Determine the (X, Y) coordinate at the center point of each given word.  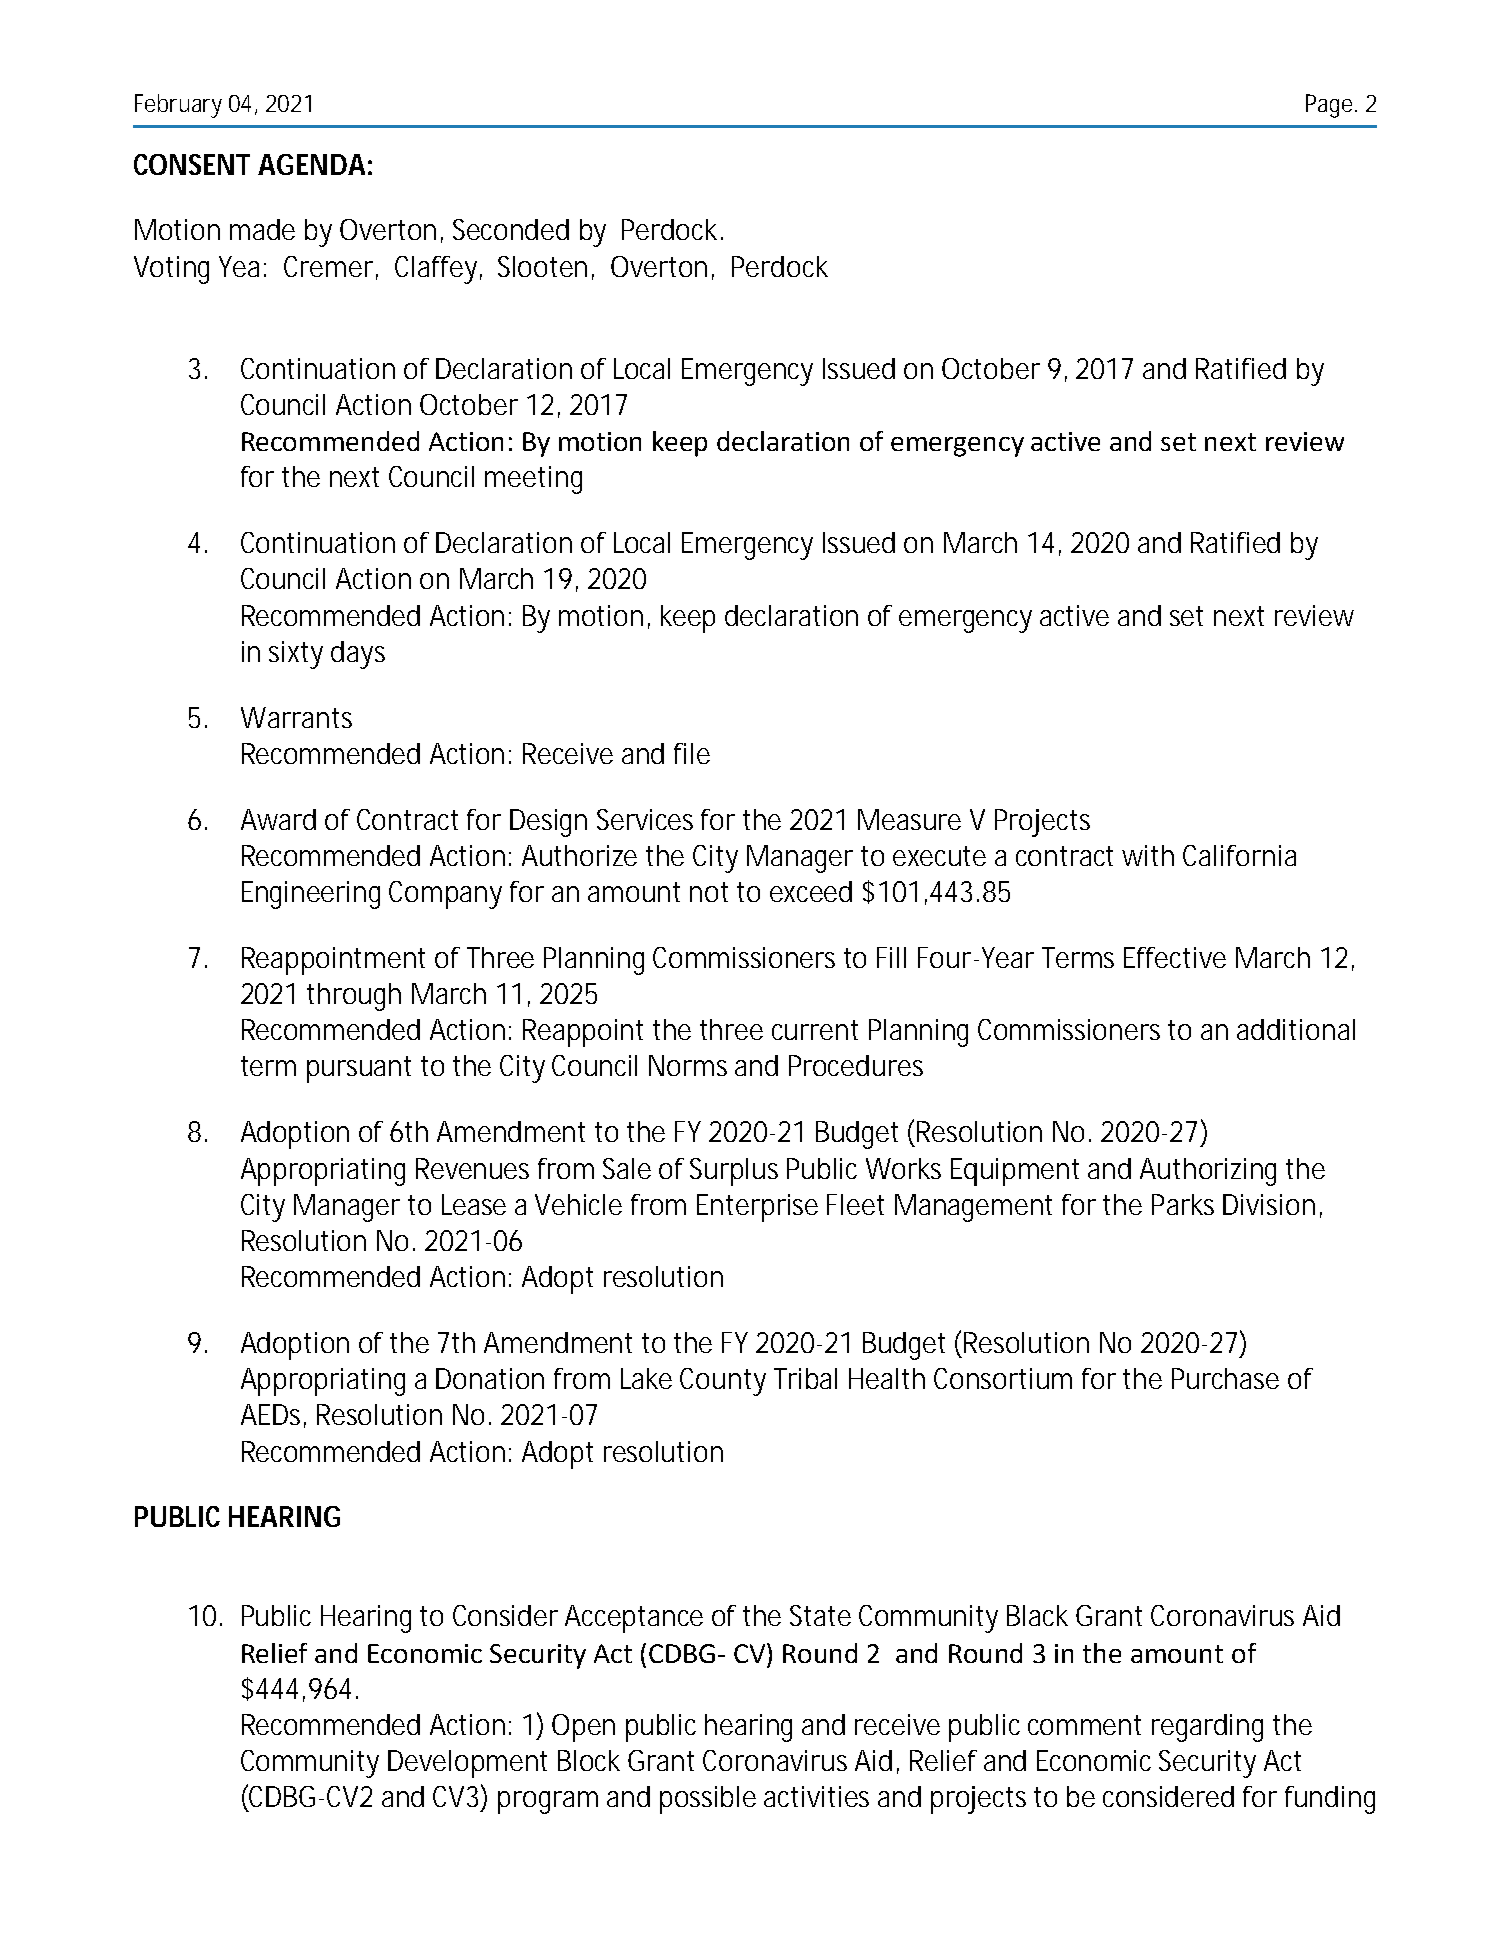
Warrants (296, 717)
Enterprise (757, 1208)
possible (708, 1800)
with (1148, 855)
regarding (1207, 1728)
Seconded (511, 229)
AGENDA (311, 164)
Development (467, 1764)
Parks (1183, 1204)
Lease (474, 1204)
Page (1331, 106)
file (692, 753)
